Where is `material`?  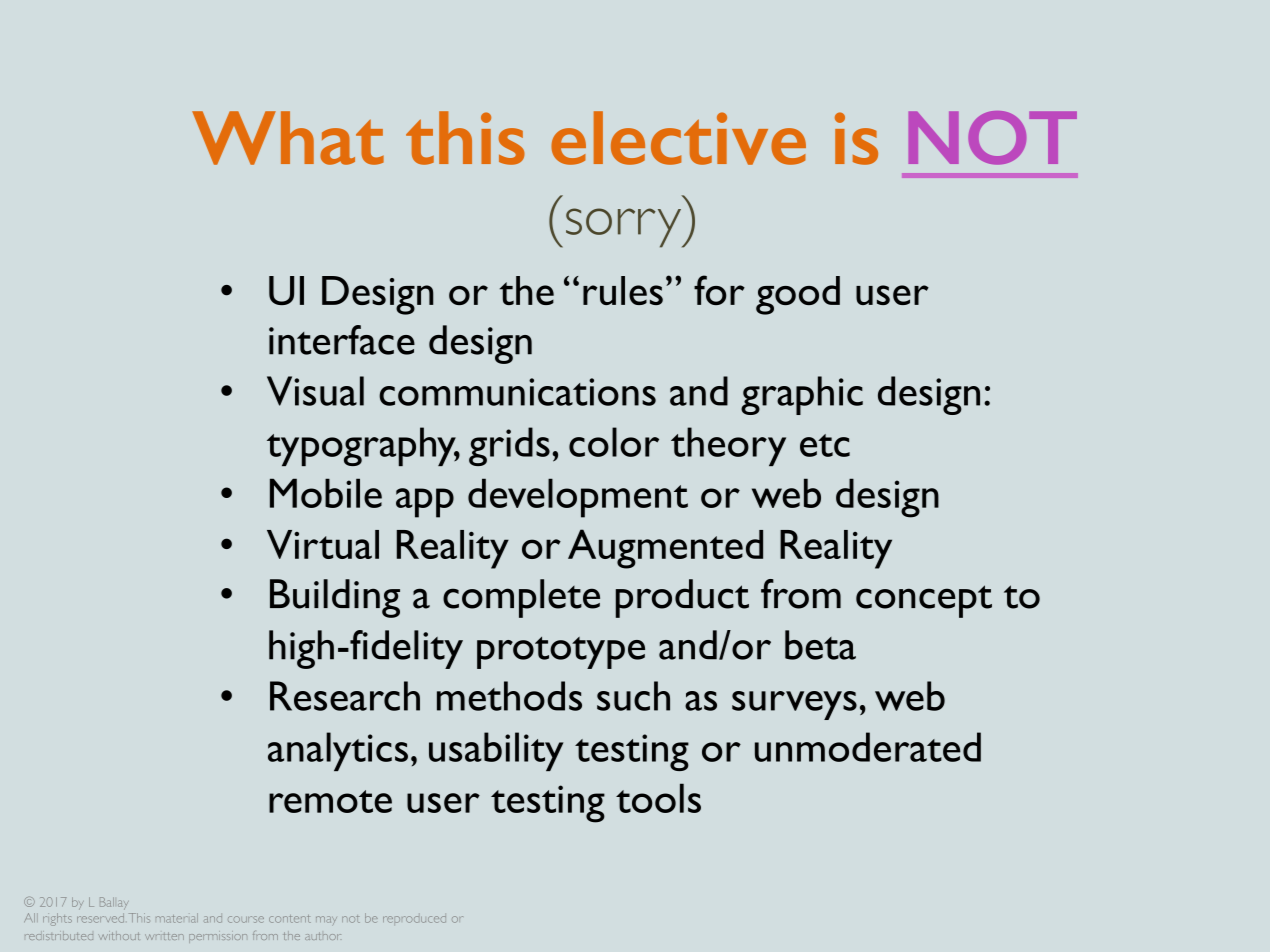 material is located at coordinates (177, 918).
